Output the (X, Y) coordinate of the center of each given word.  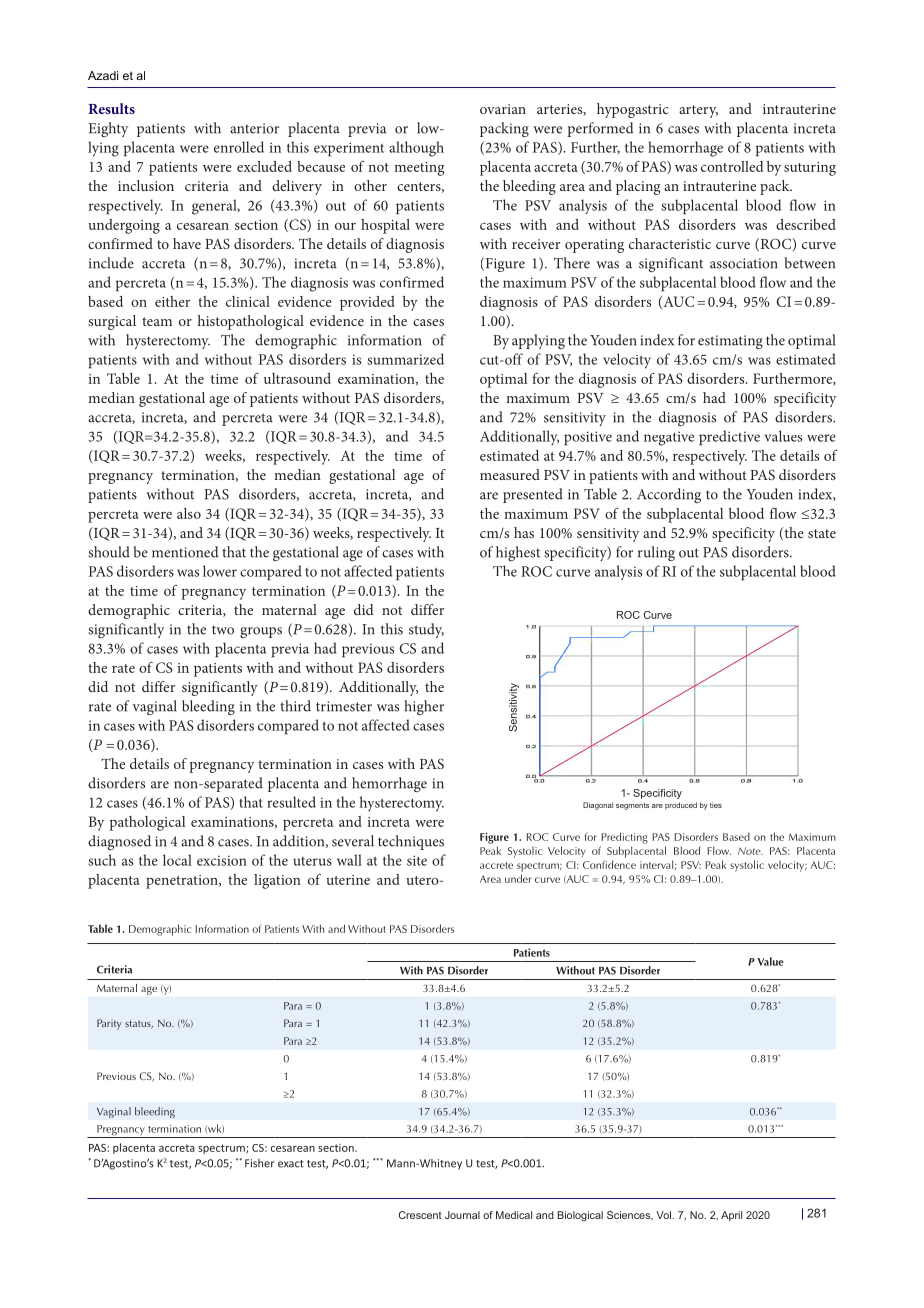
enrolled (239, 147)
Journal (462, 1215)
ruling (656, 553)
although (416, 149)
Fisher (259, 1163)
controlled (732, 166)
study (426, 630)
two (223, 630)
